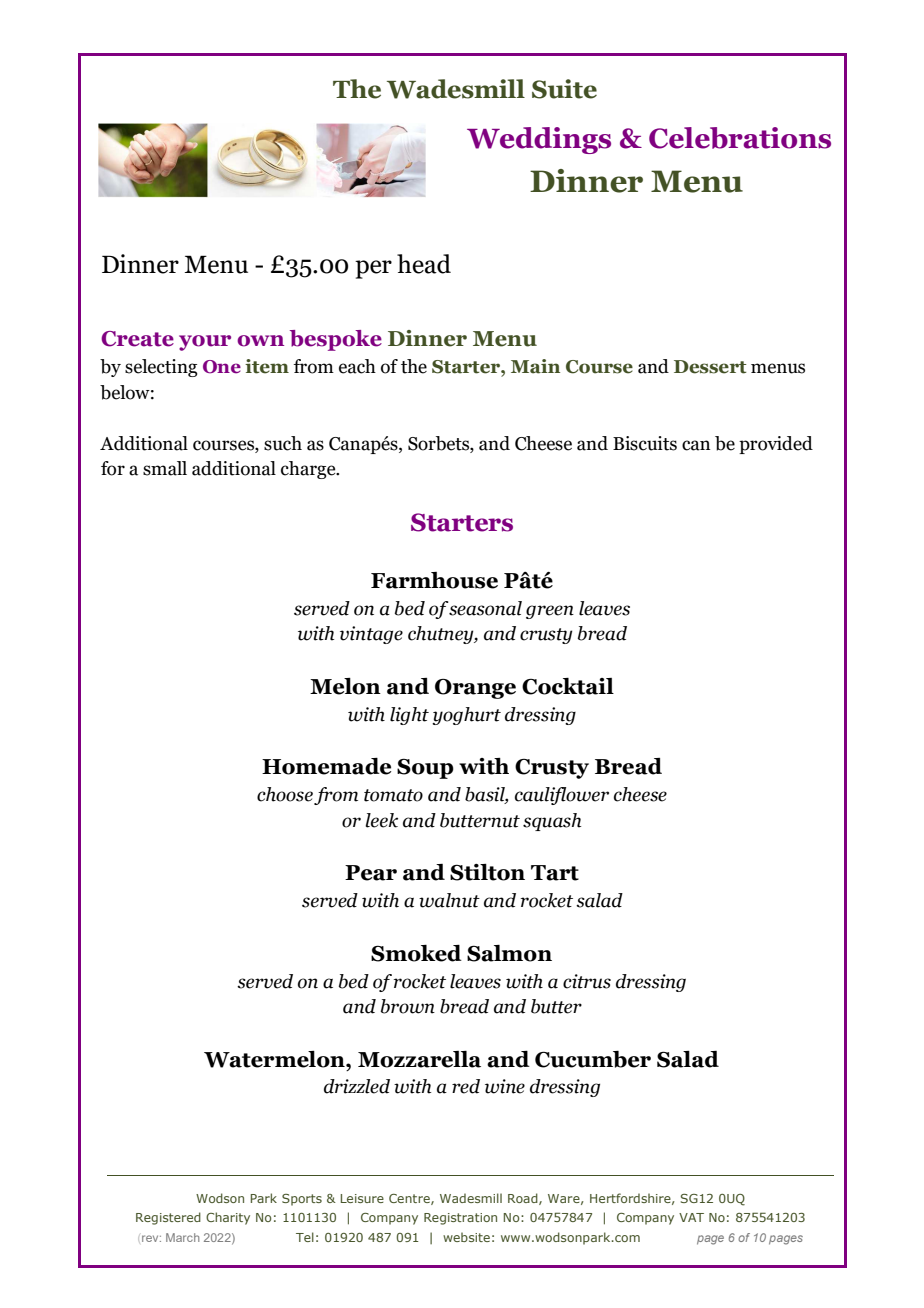 This document has width=924, height=1308. Describe the element at coordinates (587, 981) in the document. I see `citrus` at that location.
